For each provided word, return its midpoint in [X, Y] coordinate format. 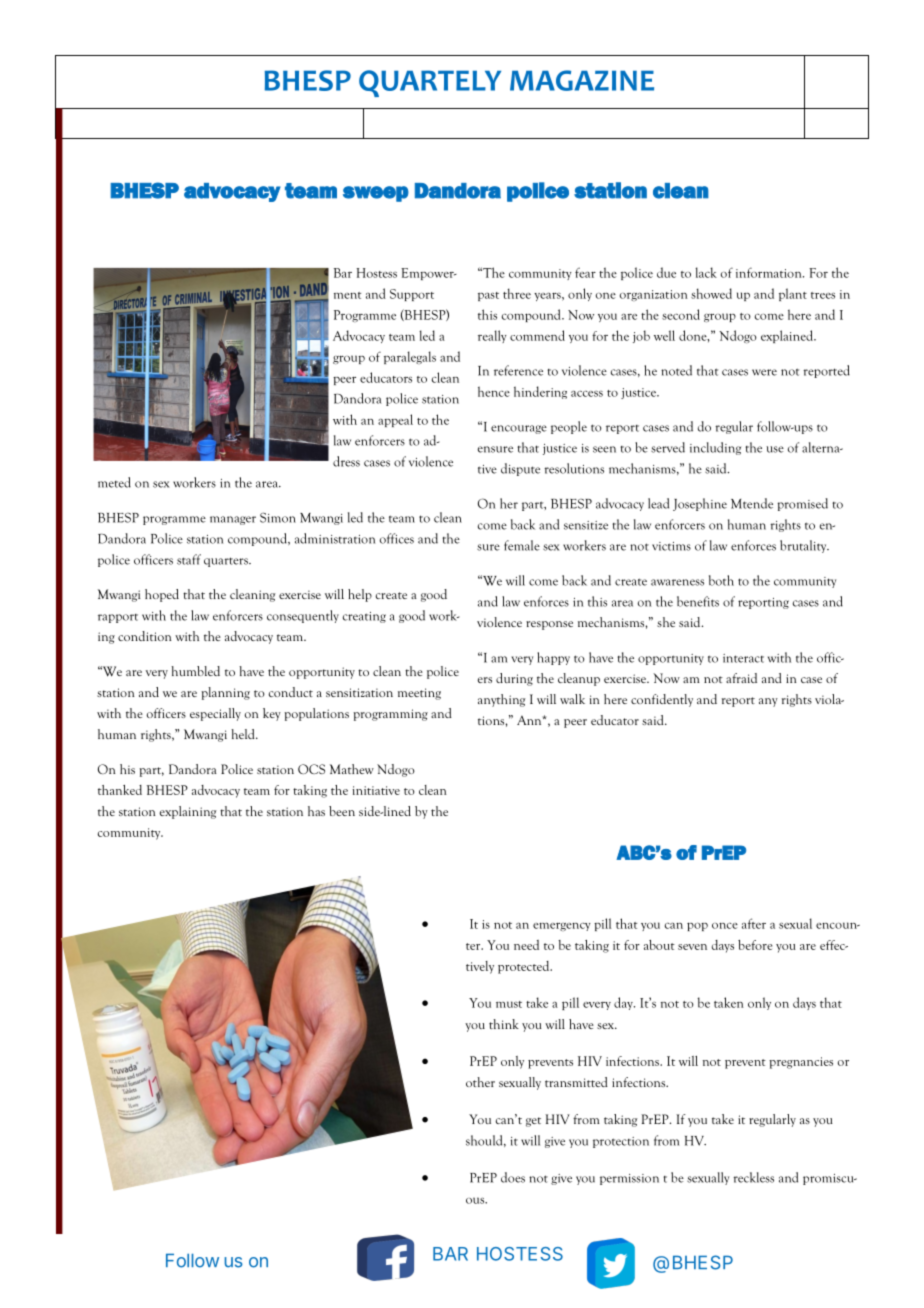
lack [706, 272]
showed [711, 293]
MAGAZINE [582, 80]
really [492, 336]
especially [215, 714]
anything [502, 700]
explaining [188, 812]
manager [233, 520]
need [526, 945]
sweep [376, 194]
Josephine [700, 504]
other [480, 1082]
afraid [741, 678]
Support [412, 295]
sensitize [586, 525]
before [755, 945]
